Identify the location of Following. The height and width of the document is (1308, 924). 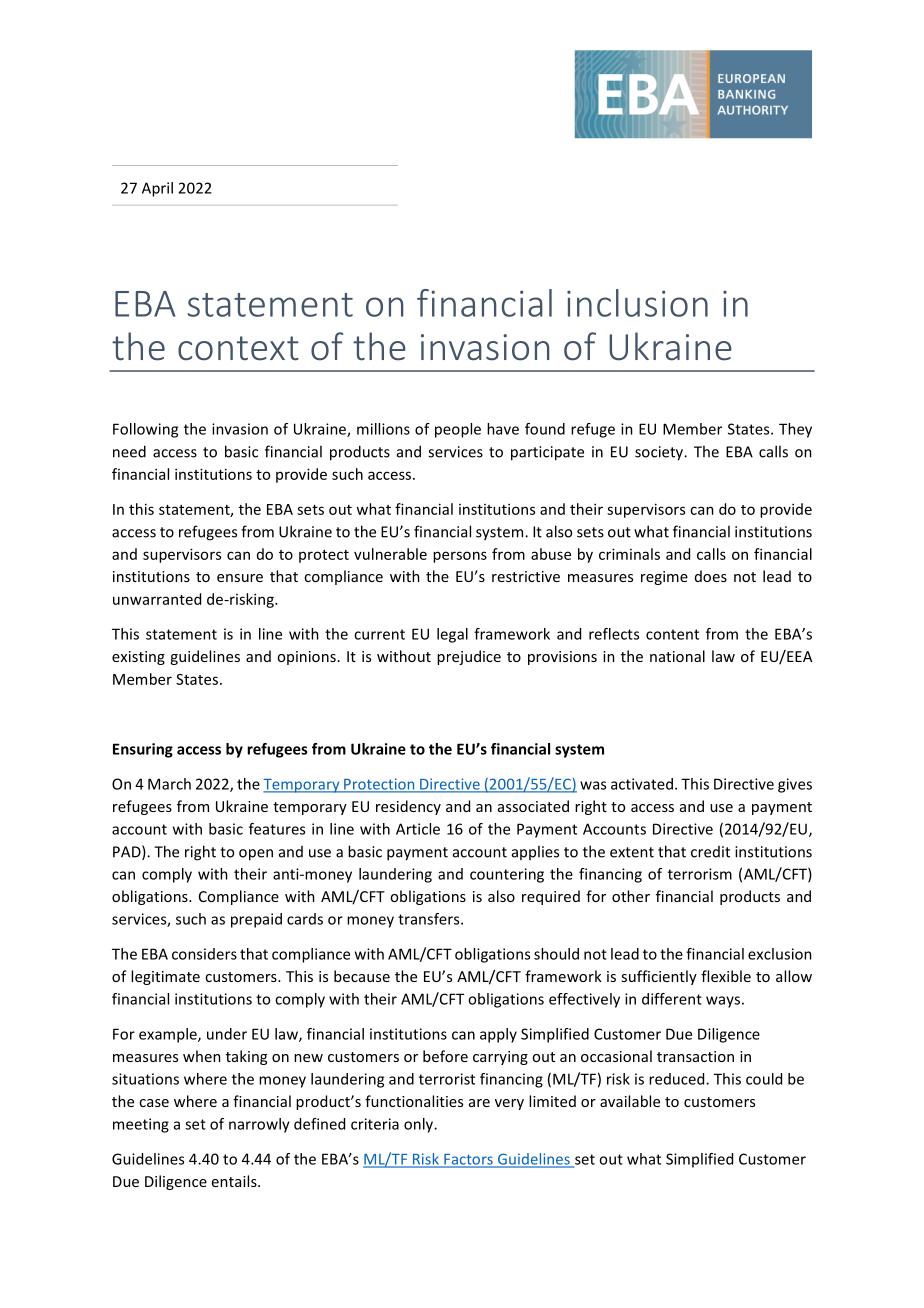
(145, 430).
